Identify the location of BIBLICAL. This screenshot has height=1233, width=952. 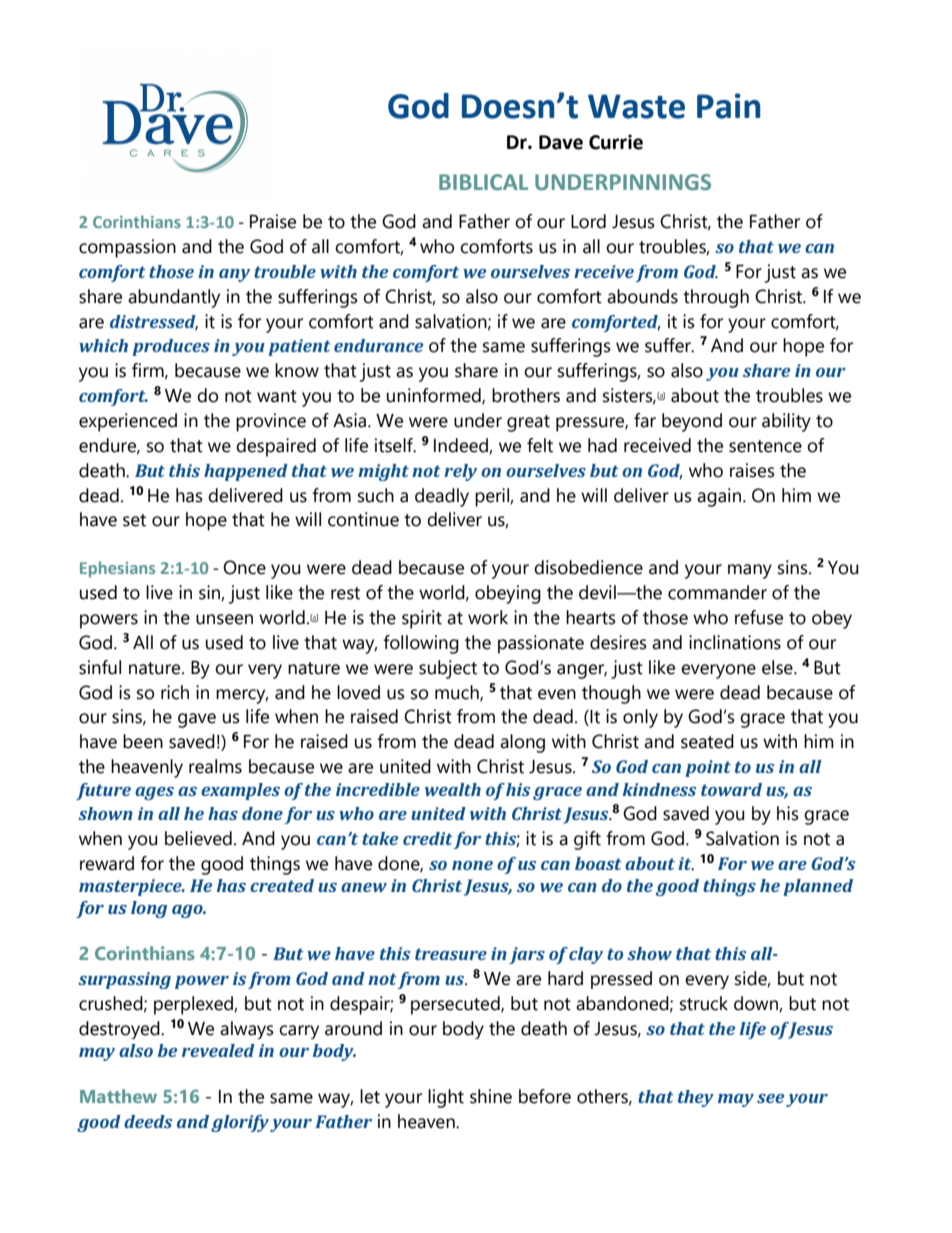
(483, 182).
